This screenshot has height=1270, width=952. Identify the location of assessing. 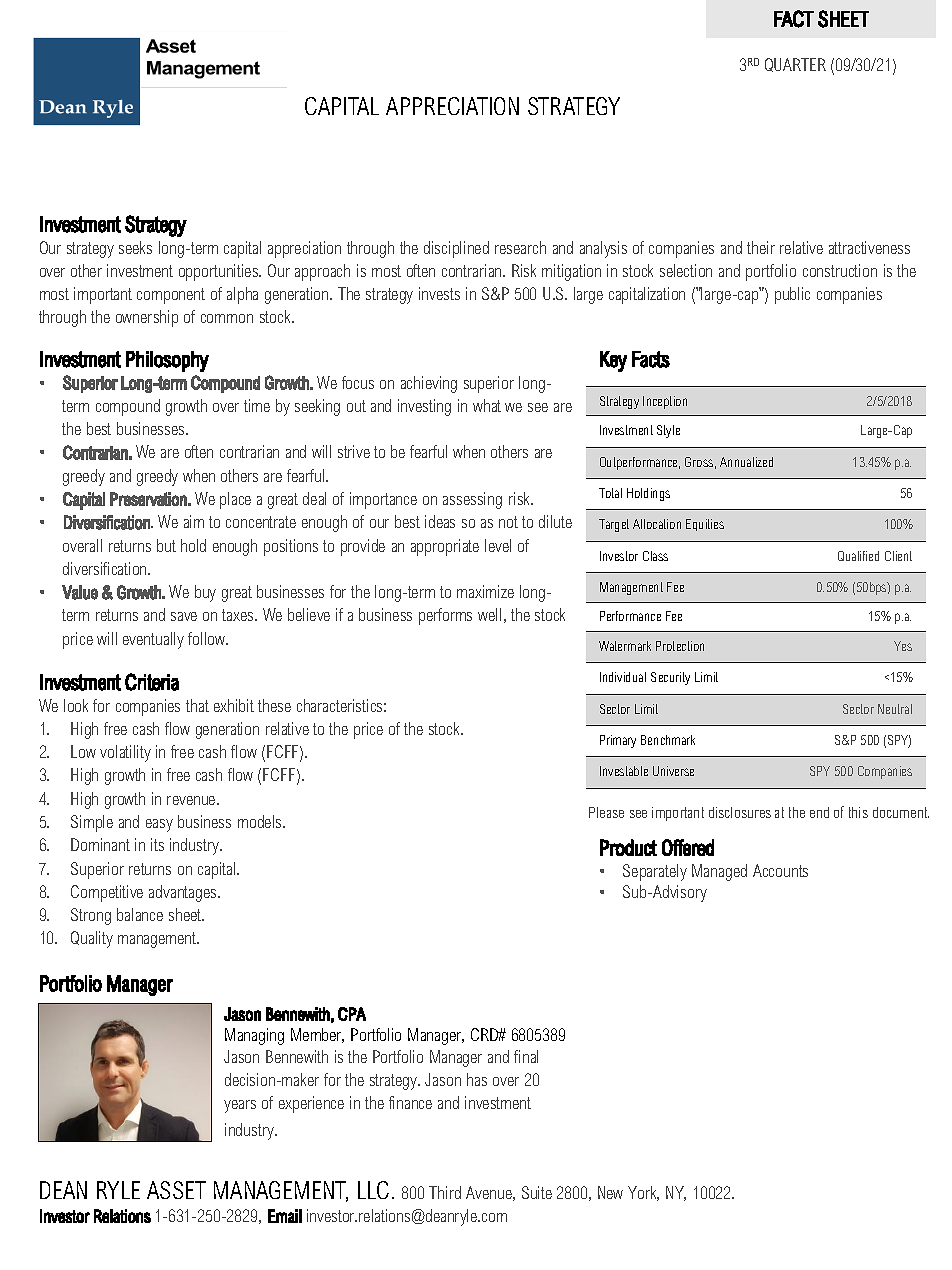
(472, 500).
